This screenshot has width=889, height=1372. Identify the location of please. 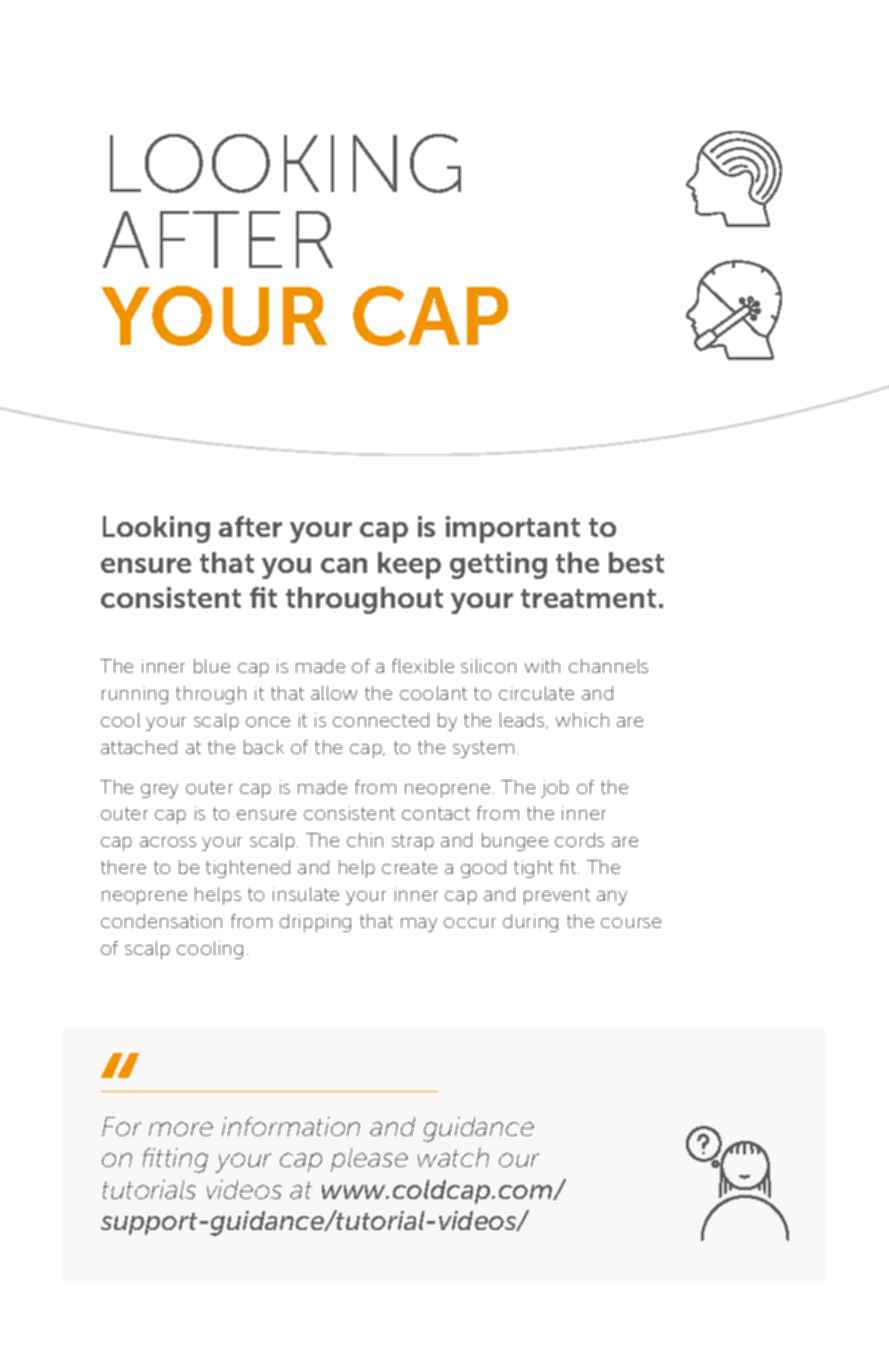
(369, 1160).
